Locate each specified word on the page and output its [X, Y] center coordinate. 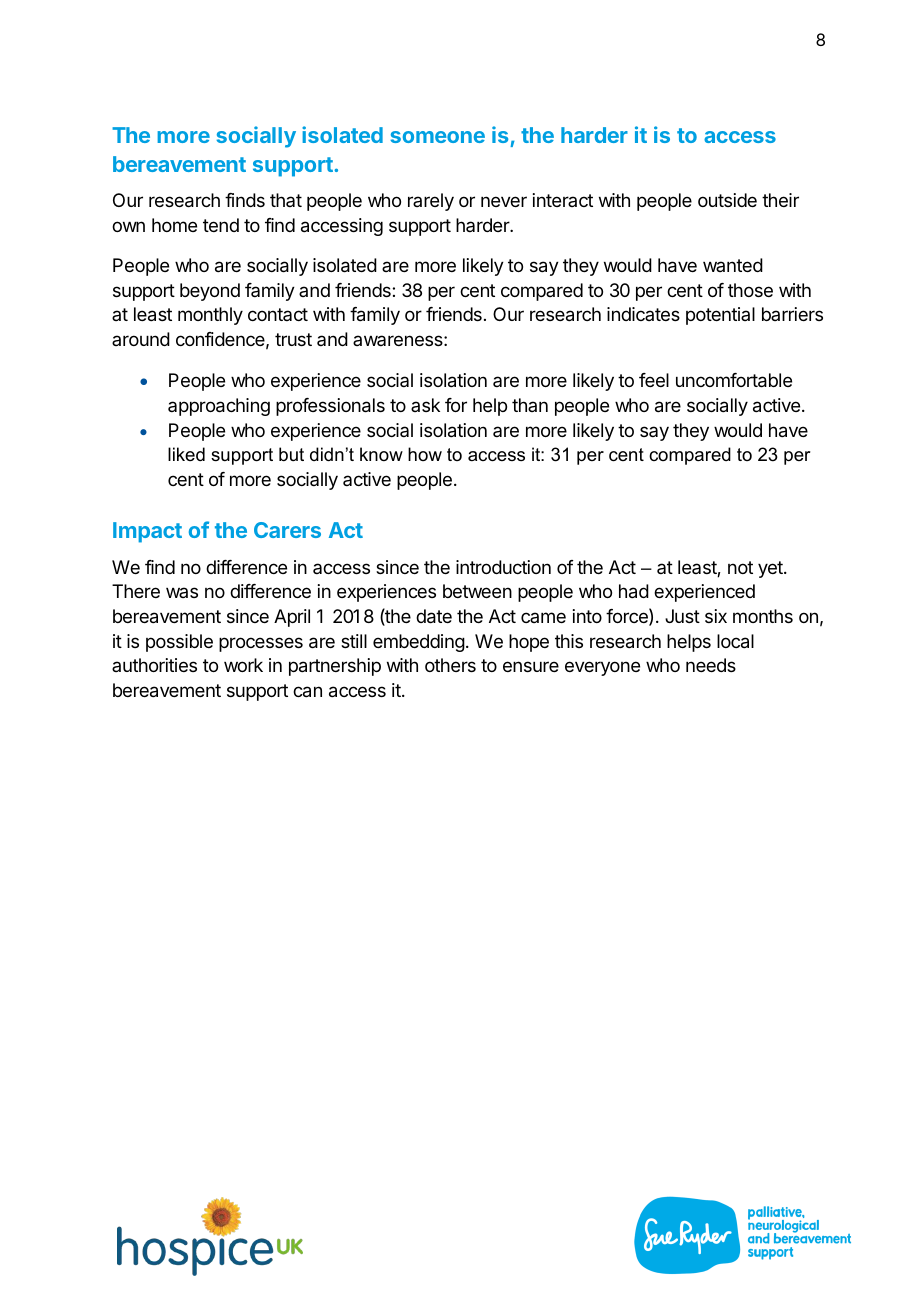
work [243, 665]
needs [711, 665]
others [450, 665]
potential [720, 316]
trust [293, 339]
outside [727, 200]
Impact [147, 532]
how [425, 454]
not [740, 567]
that [286, 200]
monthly [210, 316]
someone [438, 137]
